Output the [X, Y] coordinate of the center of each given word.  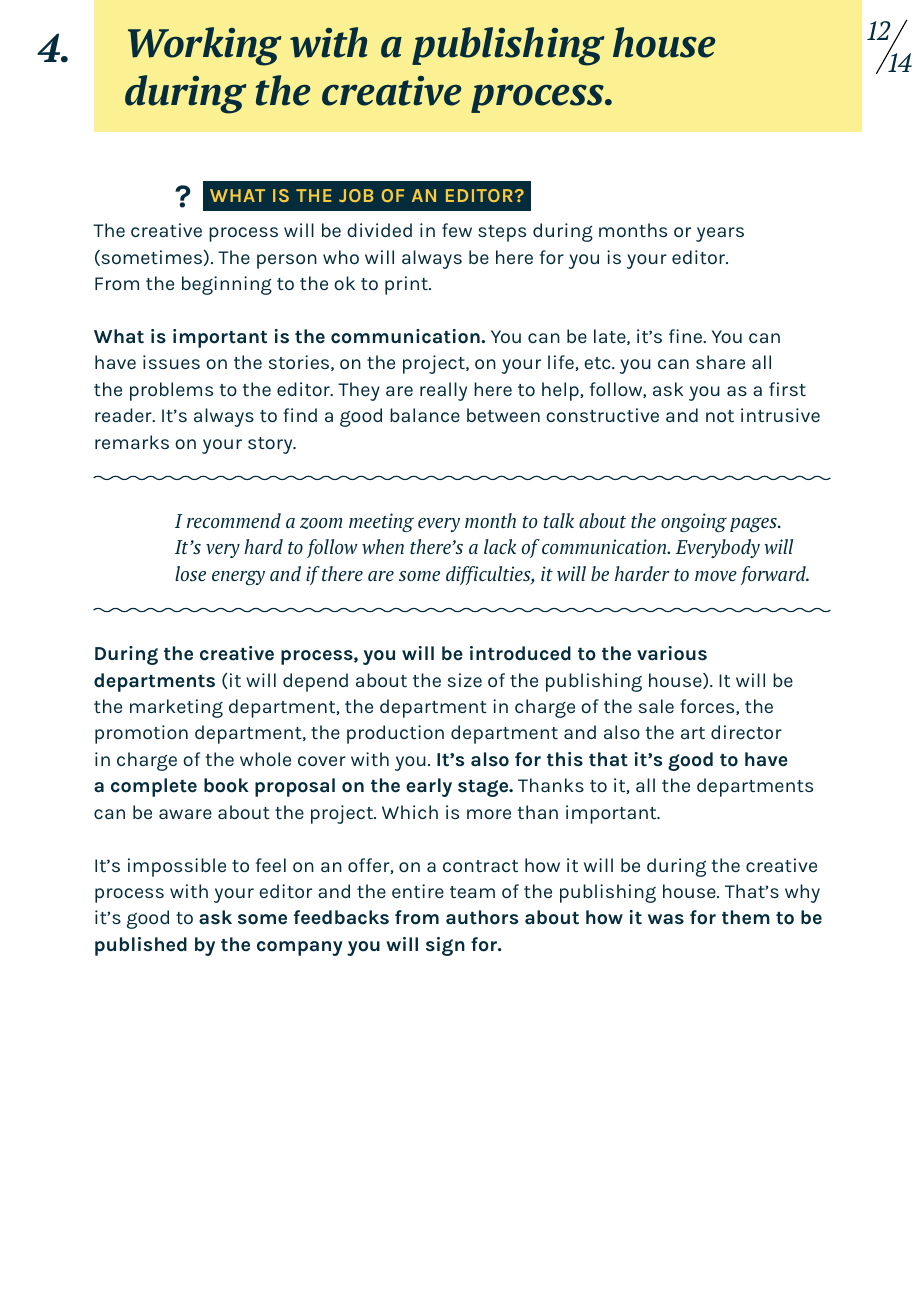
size [465, 680]
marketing [176, 708]
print [407, 285]
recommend [234, 520]
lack [500, 546]
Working [204, 46]
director [746, 732]
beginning [227, 285]
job [356, 195]
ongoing [694, 522]
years [720, 234]
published [141, 946]
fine [687, 336]
